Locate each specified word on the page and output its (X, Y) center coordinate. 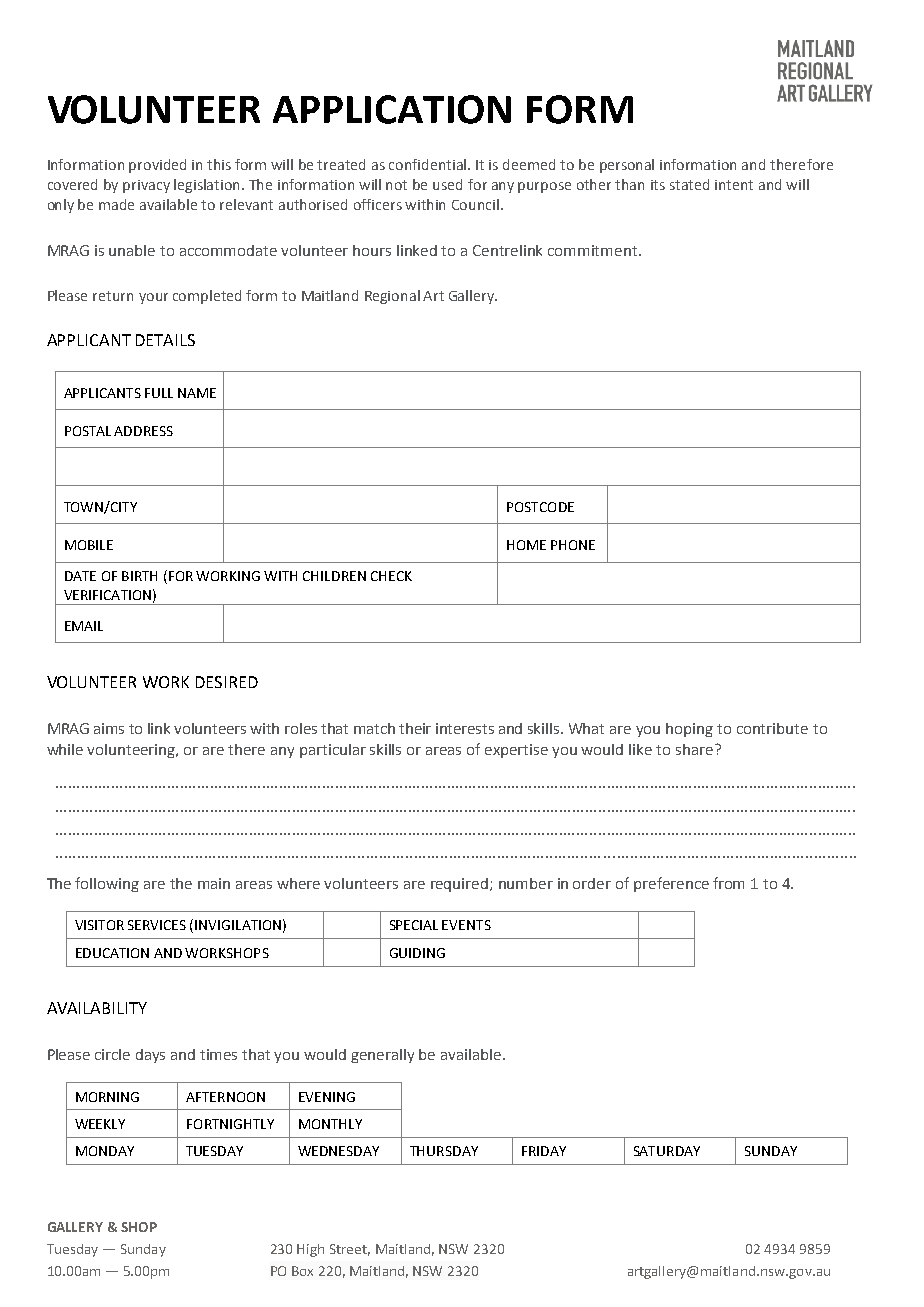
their (415, 728)
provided (157, 166)
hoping (689, 730)
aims (109, 728)
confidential (429, 164)
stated (689, 184)
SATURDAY (667, 1151)
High (310, 1250)
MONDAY (105, 1151)
